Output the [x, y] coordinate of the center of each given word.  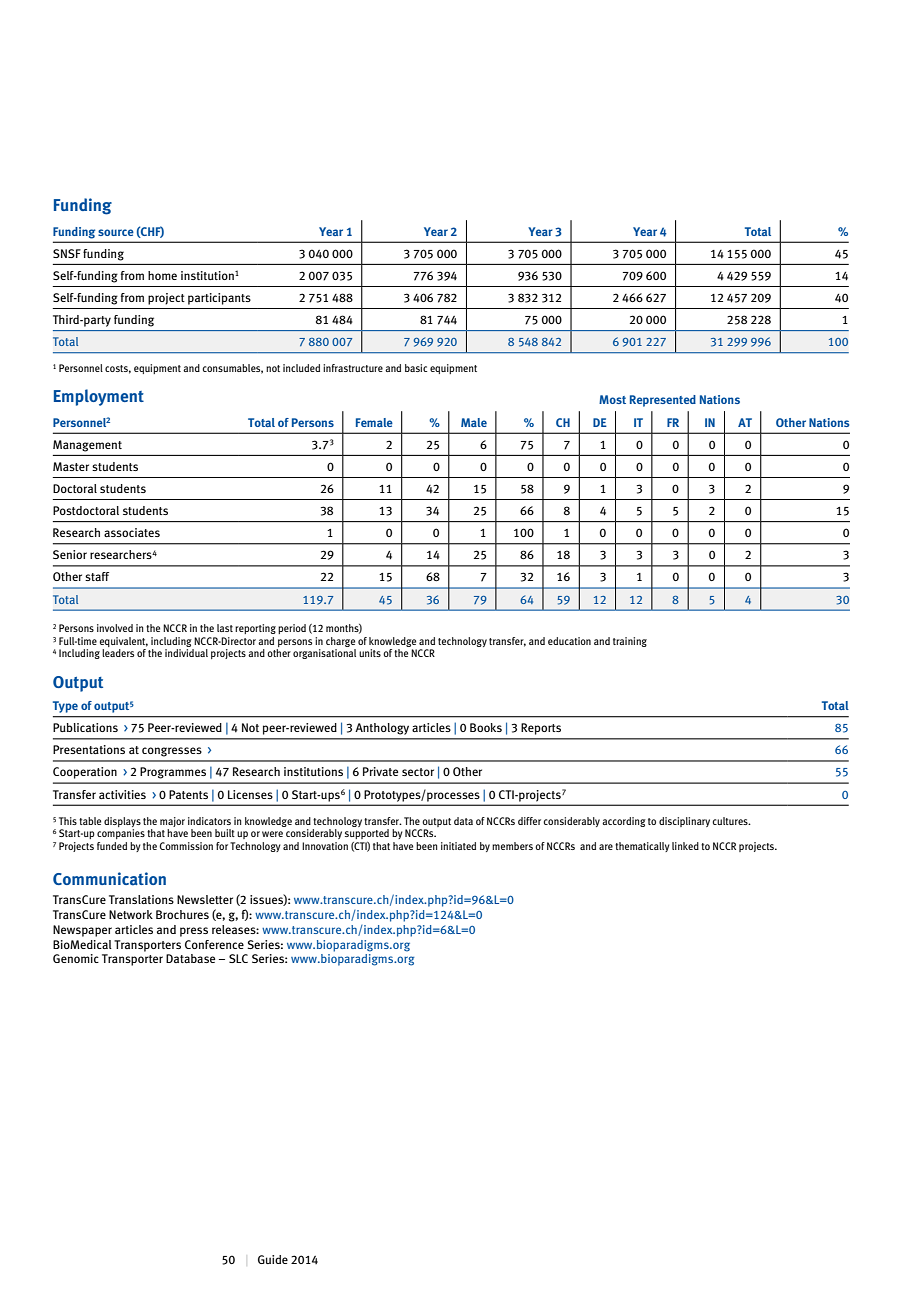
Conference [214, 944]
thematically [642, 847]
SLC [238, 958]
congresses [172, 752]
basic [416, 368]
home [162, 275]
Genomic [76, 958]
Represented [663, 401]
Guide [273, 1259]
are [606, 847]
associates [132, 532]
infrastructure [353, 368]
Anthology [382, 729]
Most [612, 399]
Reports [541, 729]
